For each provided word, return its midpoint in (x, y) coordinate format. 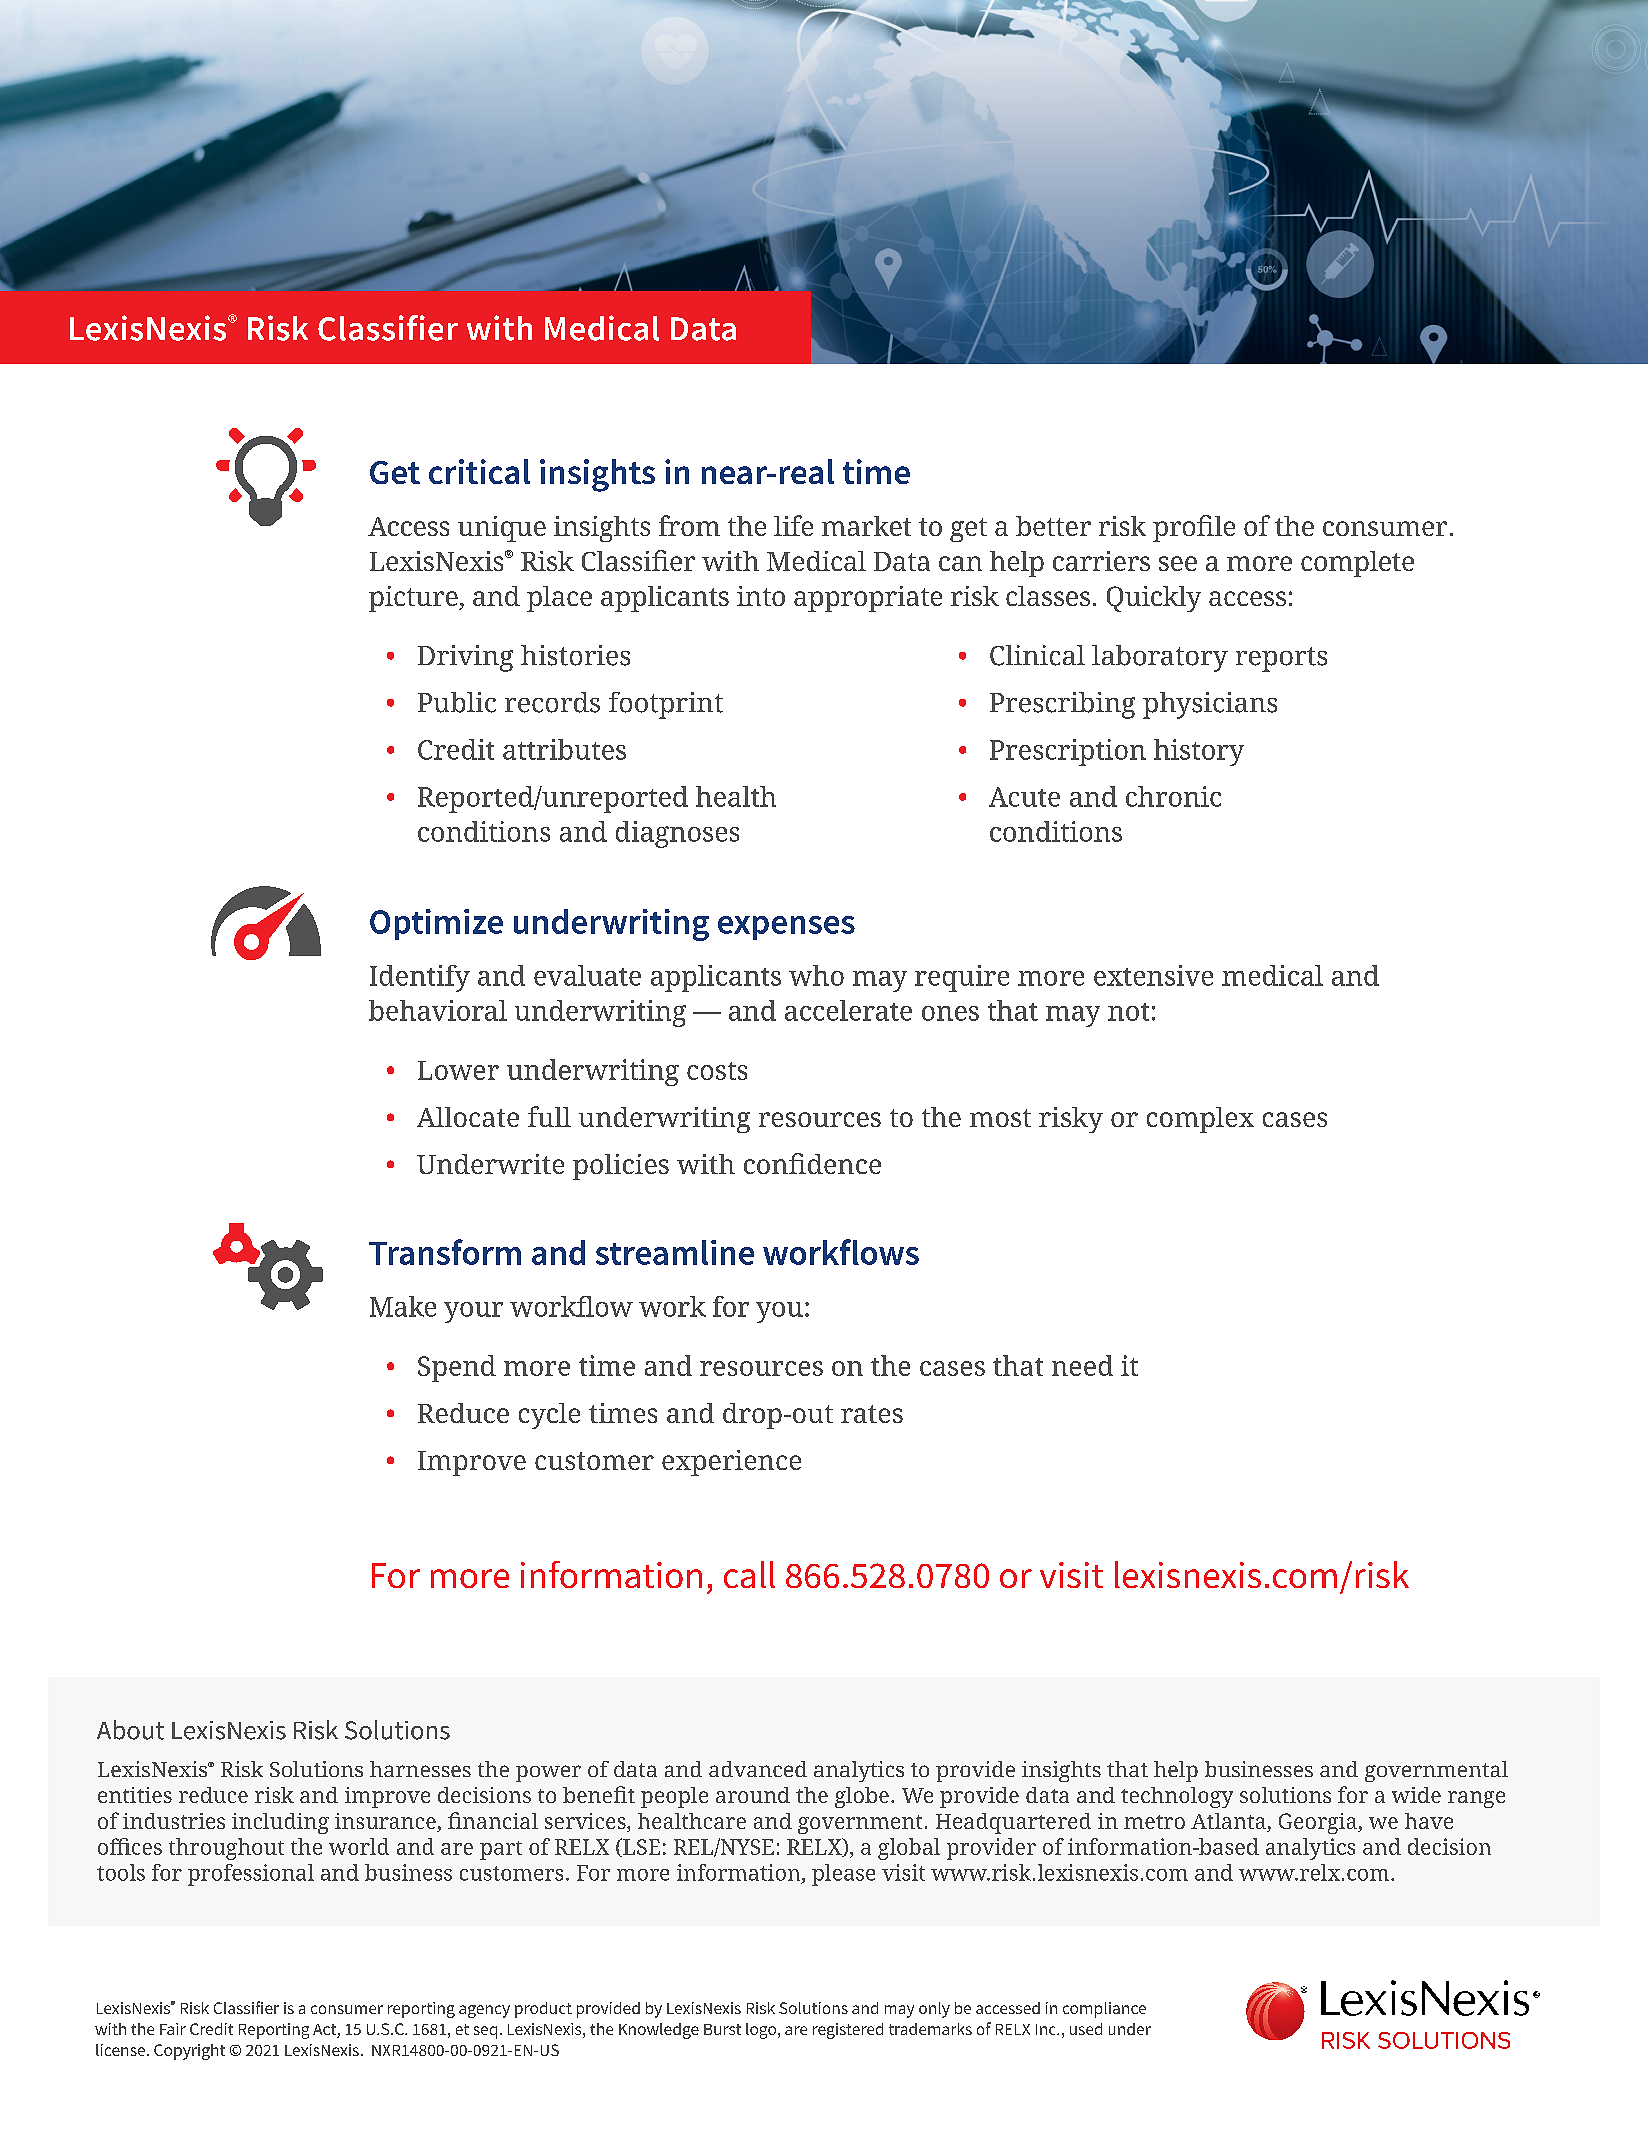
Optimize (436, 924)
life (793, 525)
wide (1416, 1795)
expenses (786, 928)
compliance (1104, 2010)
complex (1200, 1120)
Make (403, 1306)
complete (1357, 564)
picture (414, 599)
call (749, 1574)
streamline (675, 1252)
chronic (1173, 796)
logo (762, 2031)
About (130, 1730)
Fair (173, 2029)
